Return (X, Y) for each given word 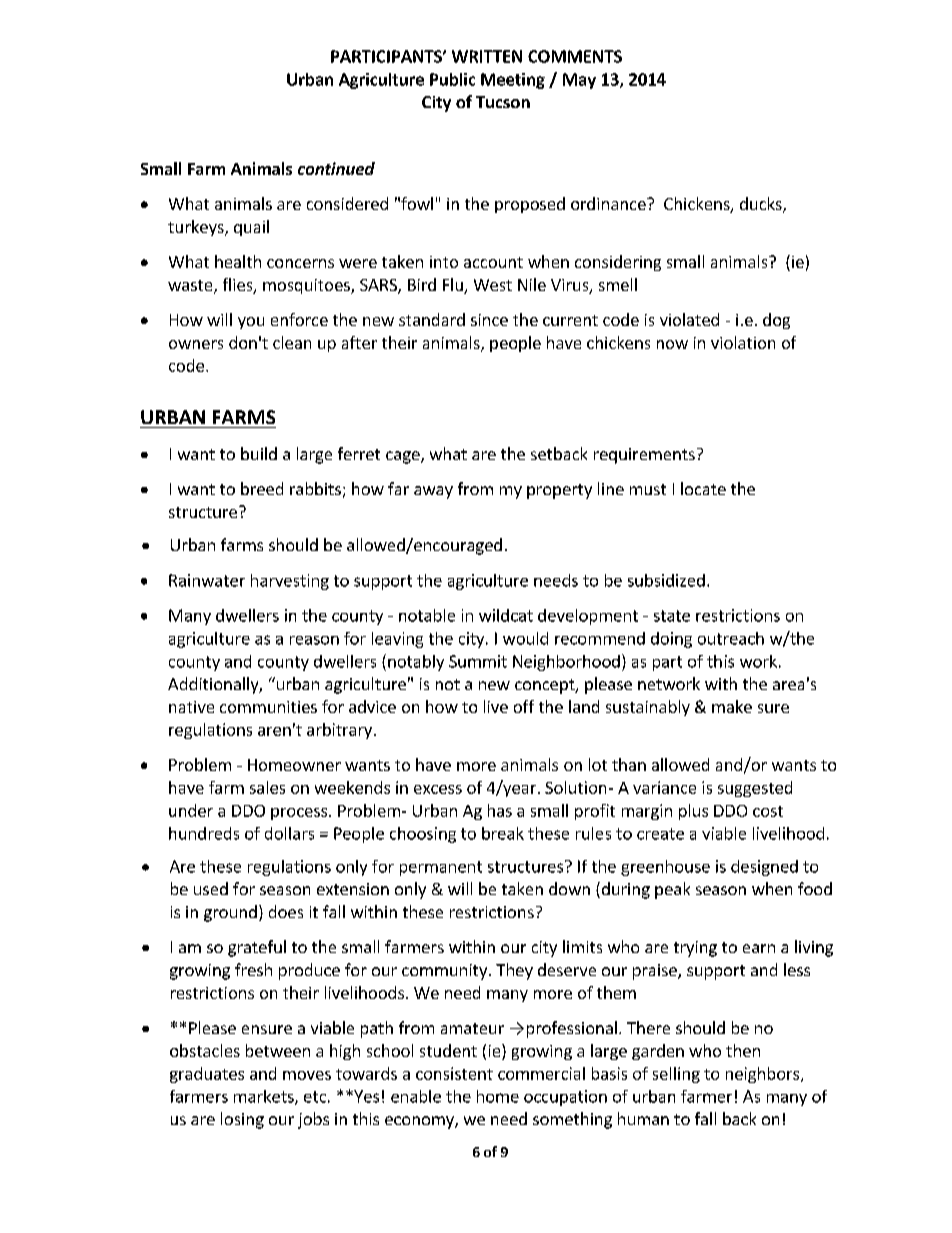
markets (265, 1097)
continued (336, 168)
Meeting (513, 81)
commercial (541, 1073)
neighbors (764, 1075)
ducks (762, 205)
